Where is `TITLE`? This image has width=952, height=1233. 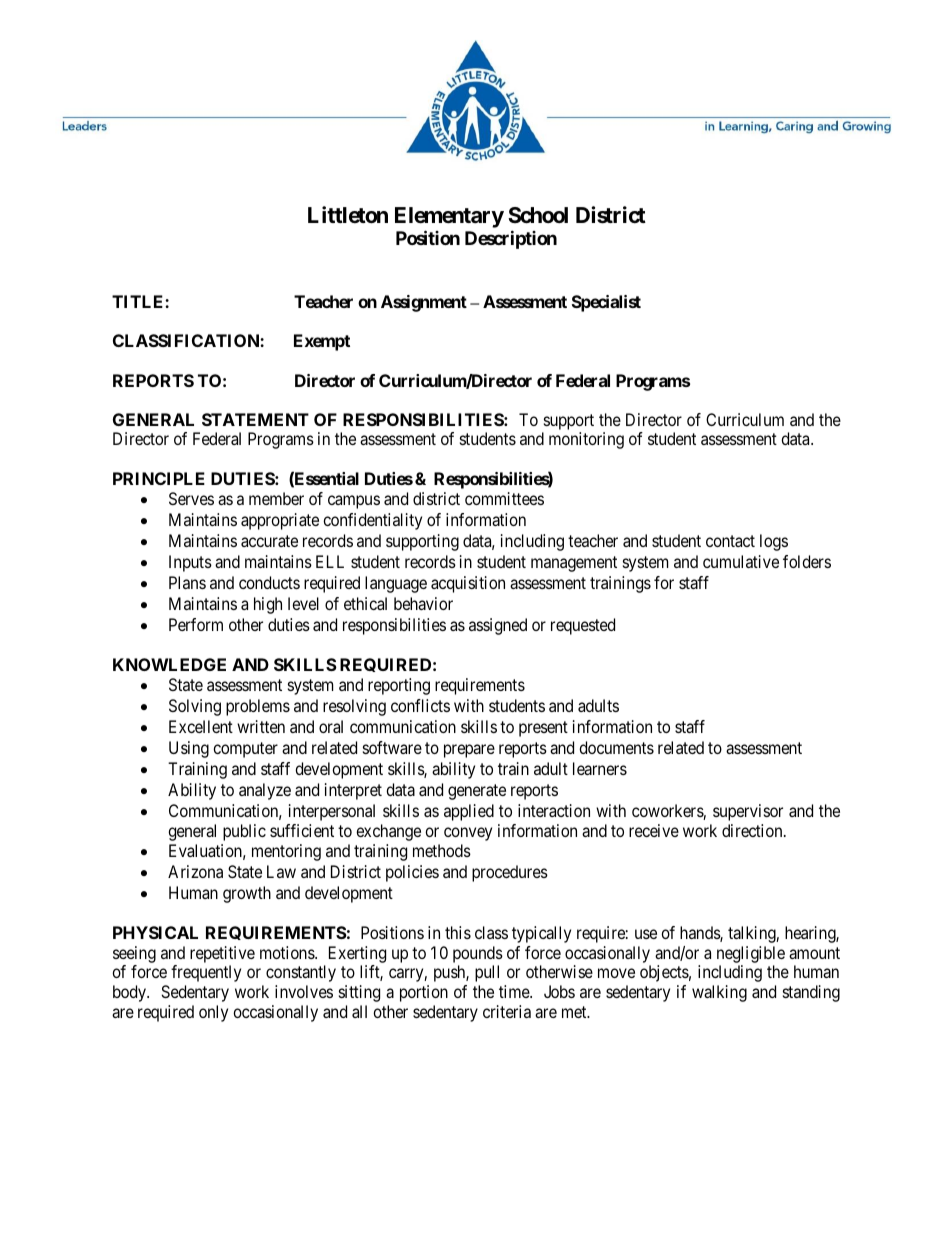
TITLE is located at coordinates (139, 301).
